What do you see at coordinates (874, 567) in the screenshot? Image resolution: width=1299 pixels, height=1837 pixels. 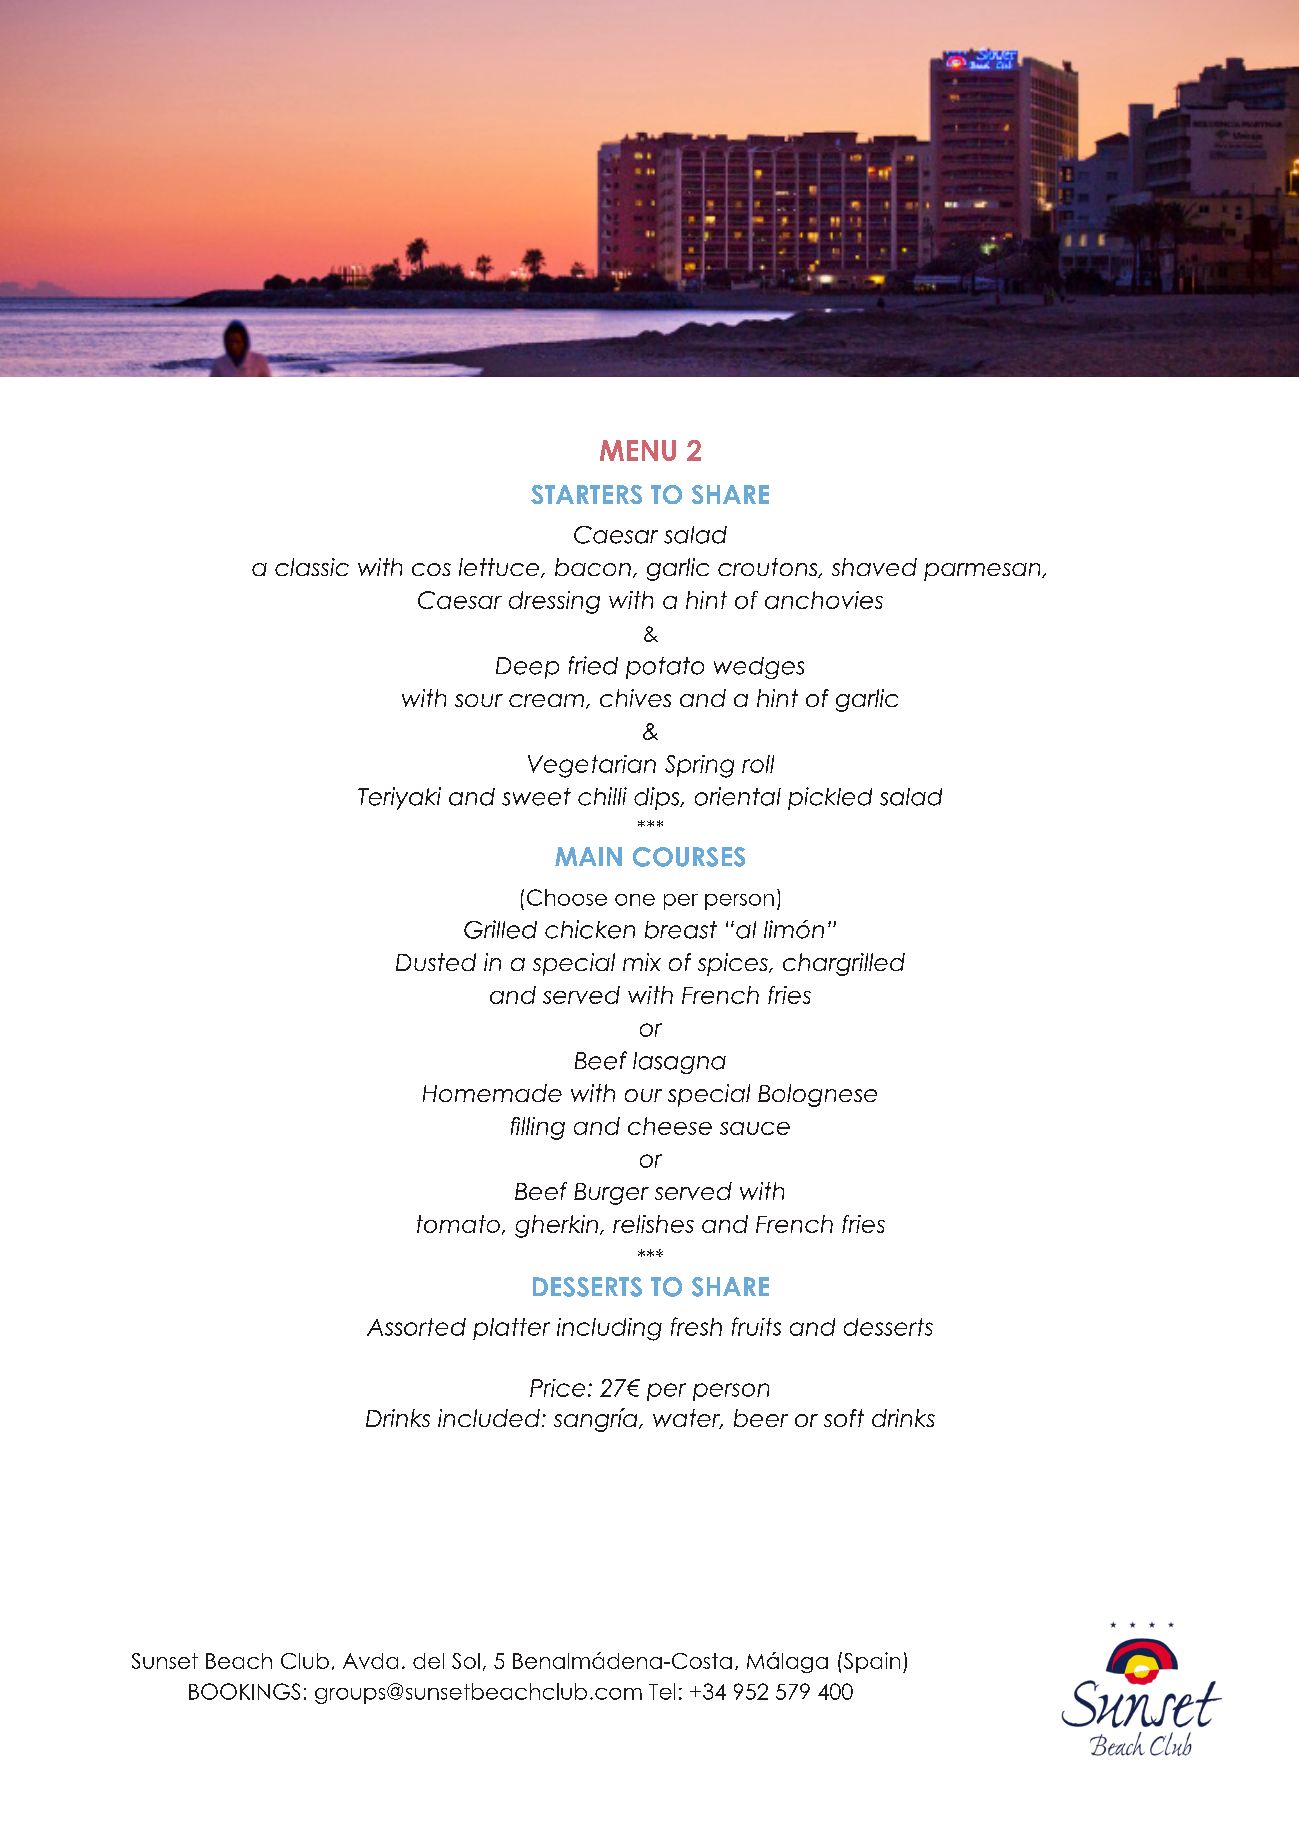 I see `shaved` at bounding box center [874, 567].
